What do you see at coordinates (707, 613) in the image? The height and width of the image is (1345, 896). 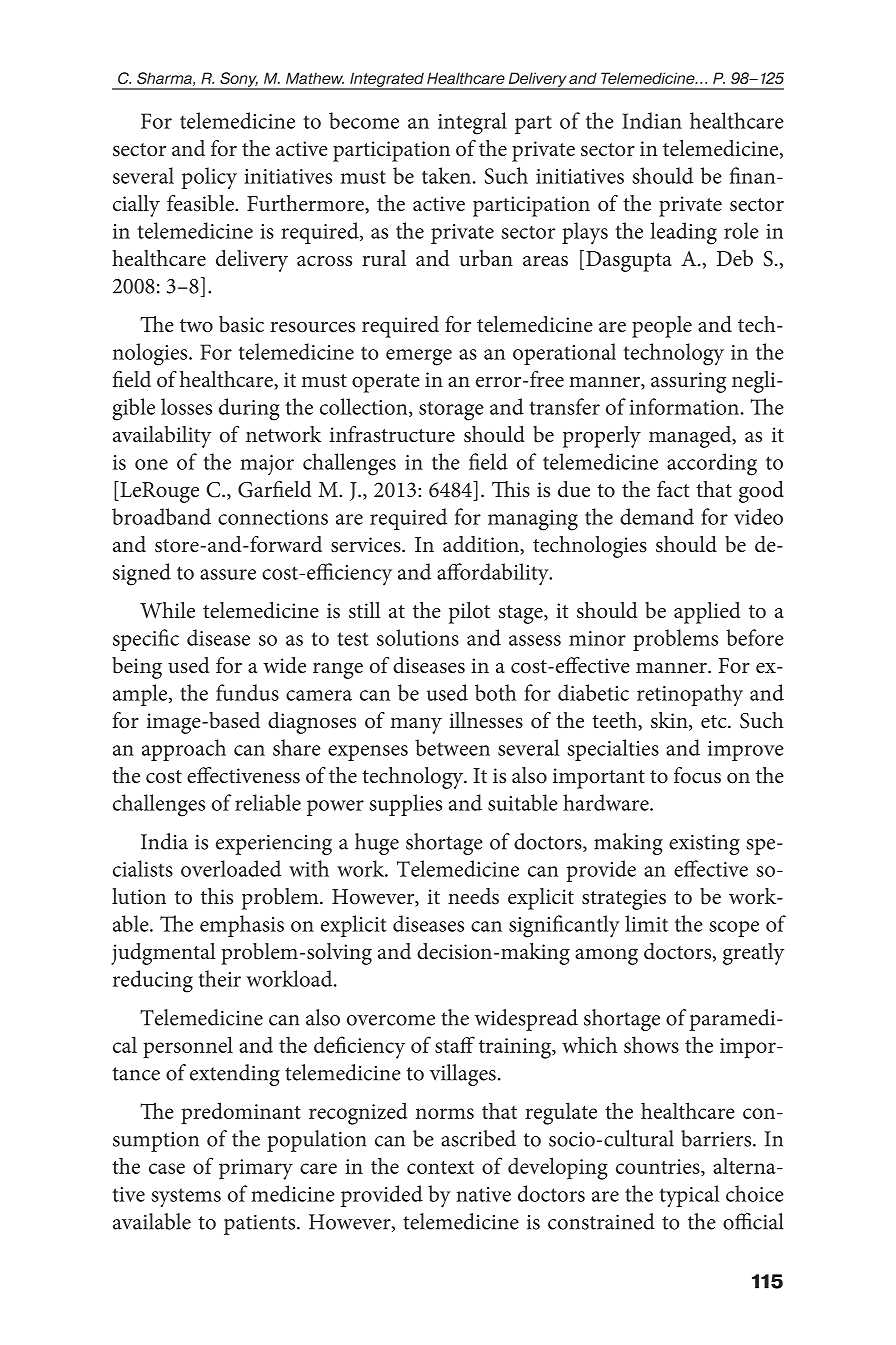 I see `applied` at bounding box center [707, 613].
